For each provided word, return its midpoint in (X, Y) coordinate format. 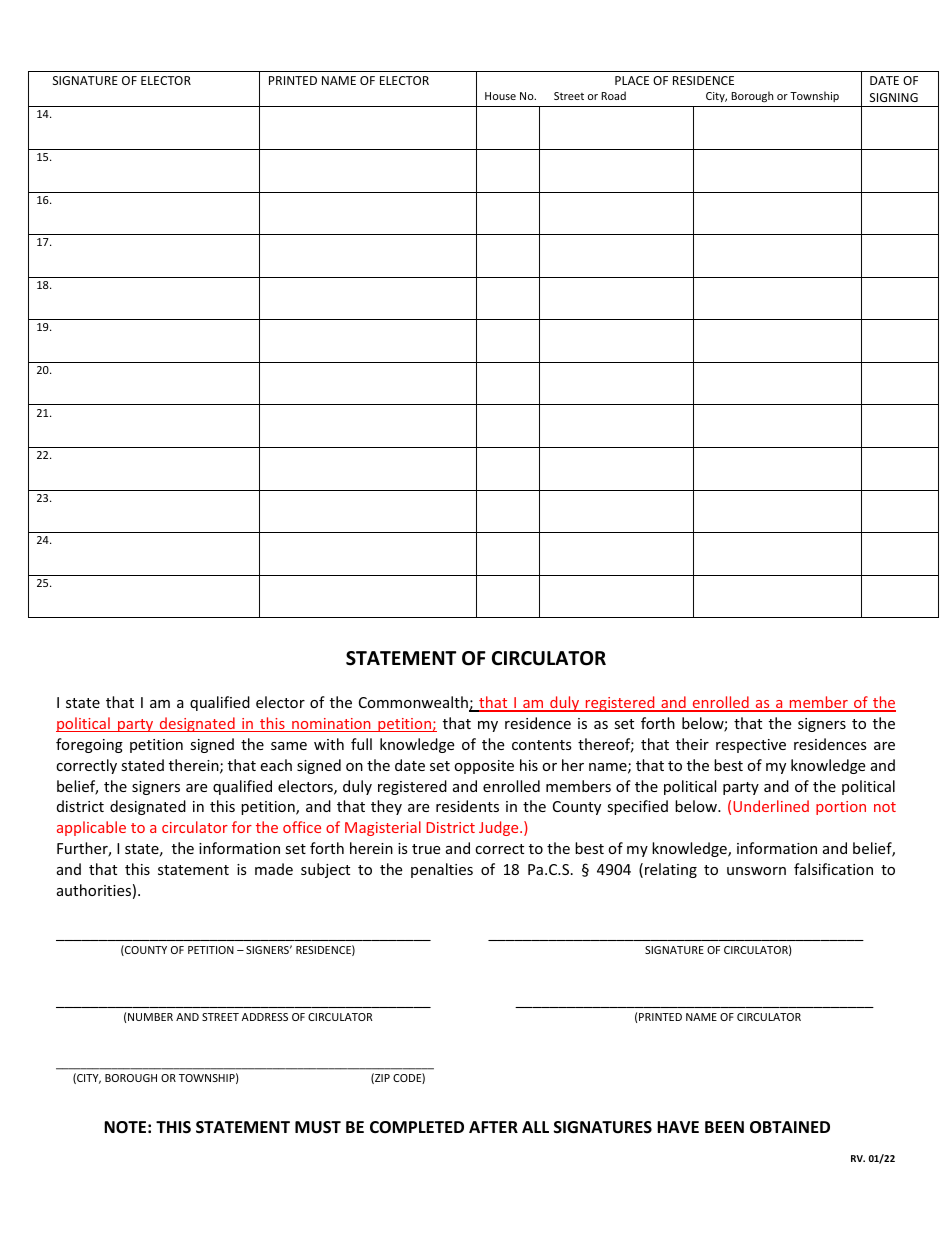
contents (542, 745)
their (692, 744)
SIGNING (894, 97)
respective (751, 746)
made (274, 869)
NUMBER (150, 1017)
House (500, 96)
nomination (331, 725)
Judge (500, 828)
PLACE (632, 80)
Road (613, 95)
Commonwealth (414, 703)
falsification (833, 869)
